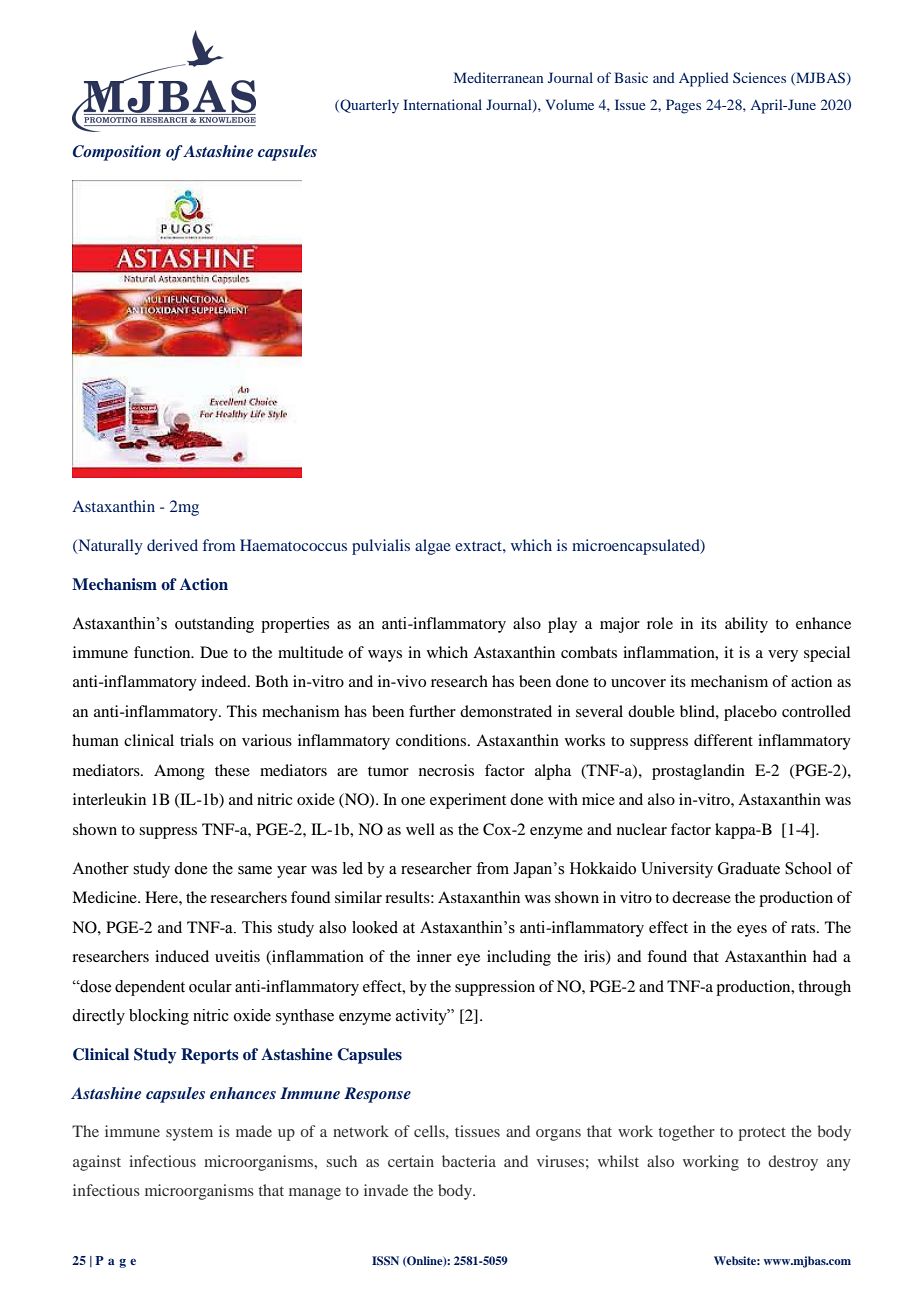  What do you see at coordinates (189, 1134) in the image?
I see `system` at bounding box center [189, 1134].
